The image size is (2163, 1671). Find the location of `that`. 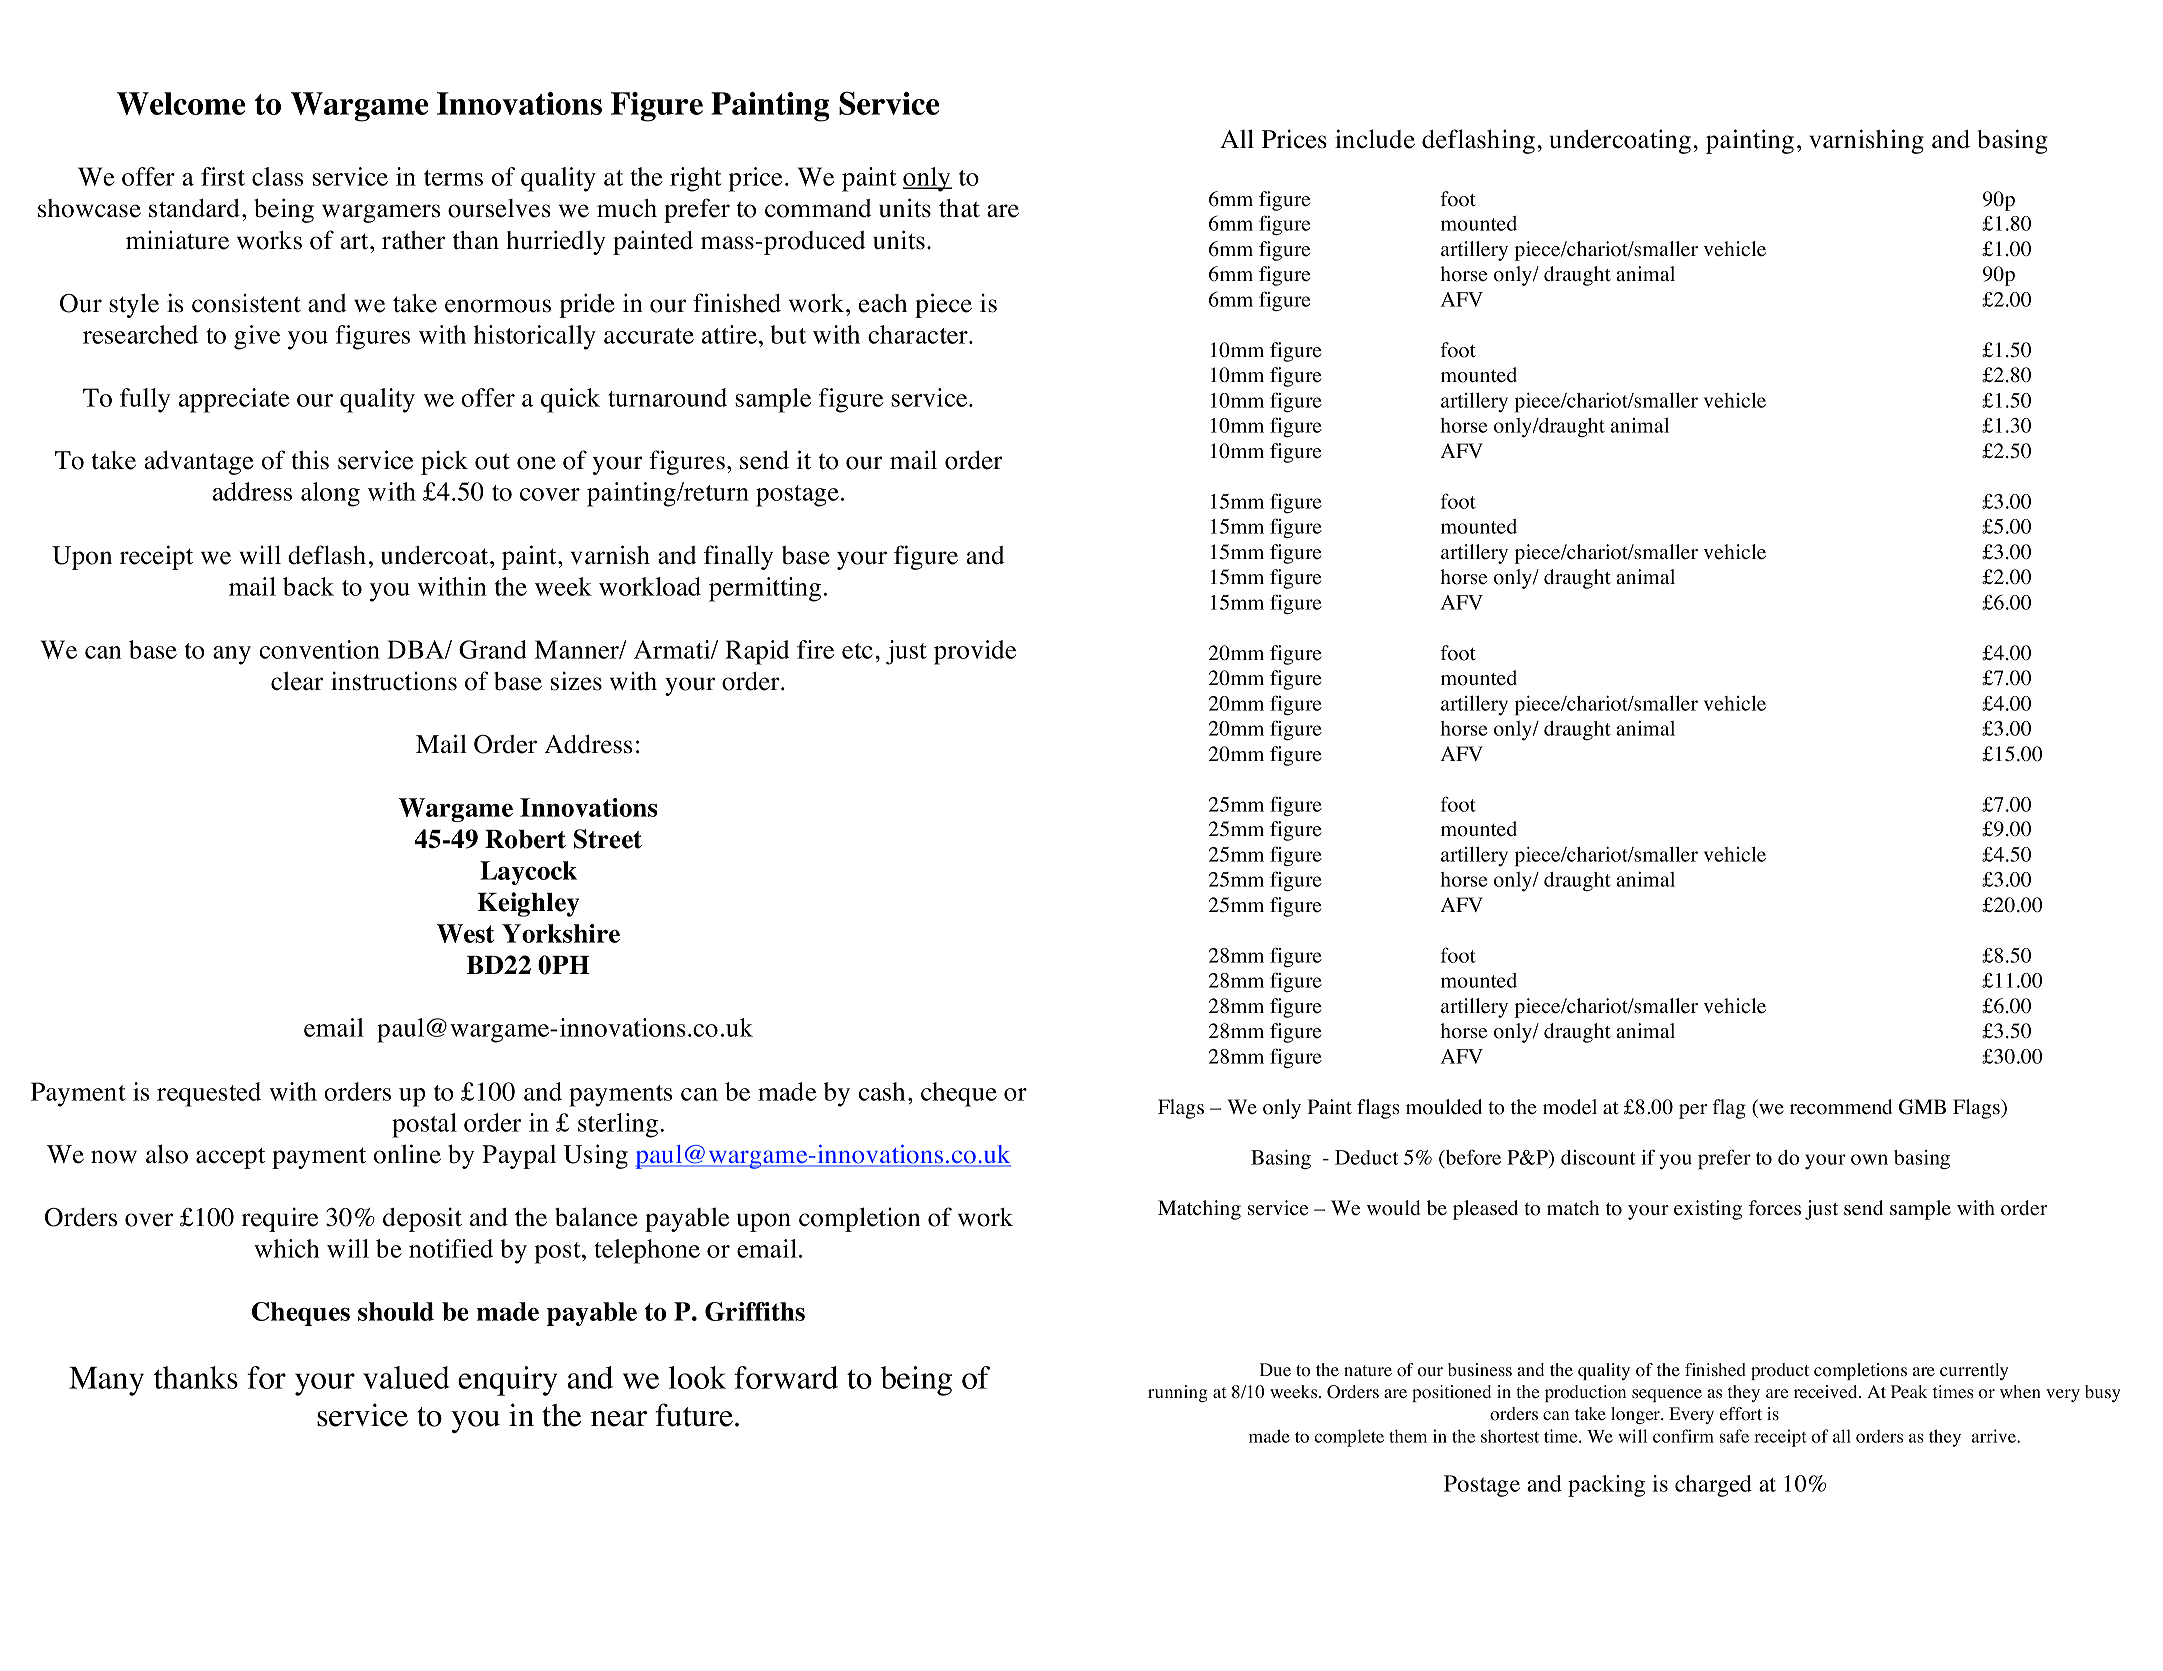

that is located at coordinates (959, 208).
